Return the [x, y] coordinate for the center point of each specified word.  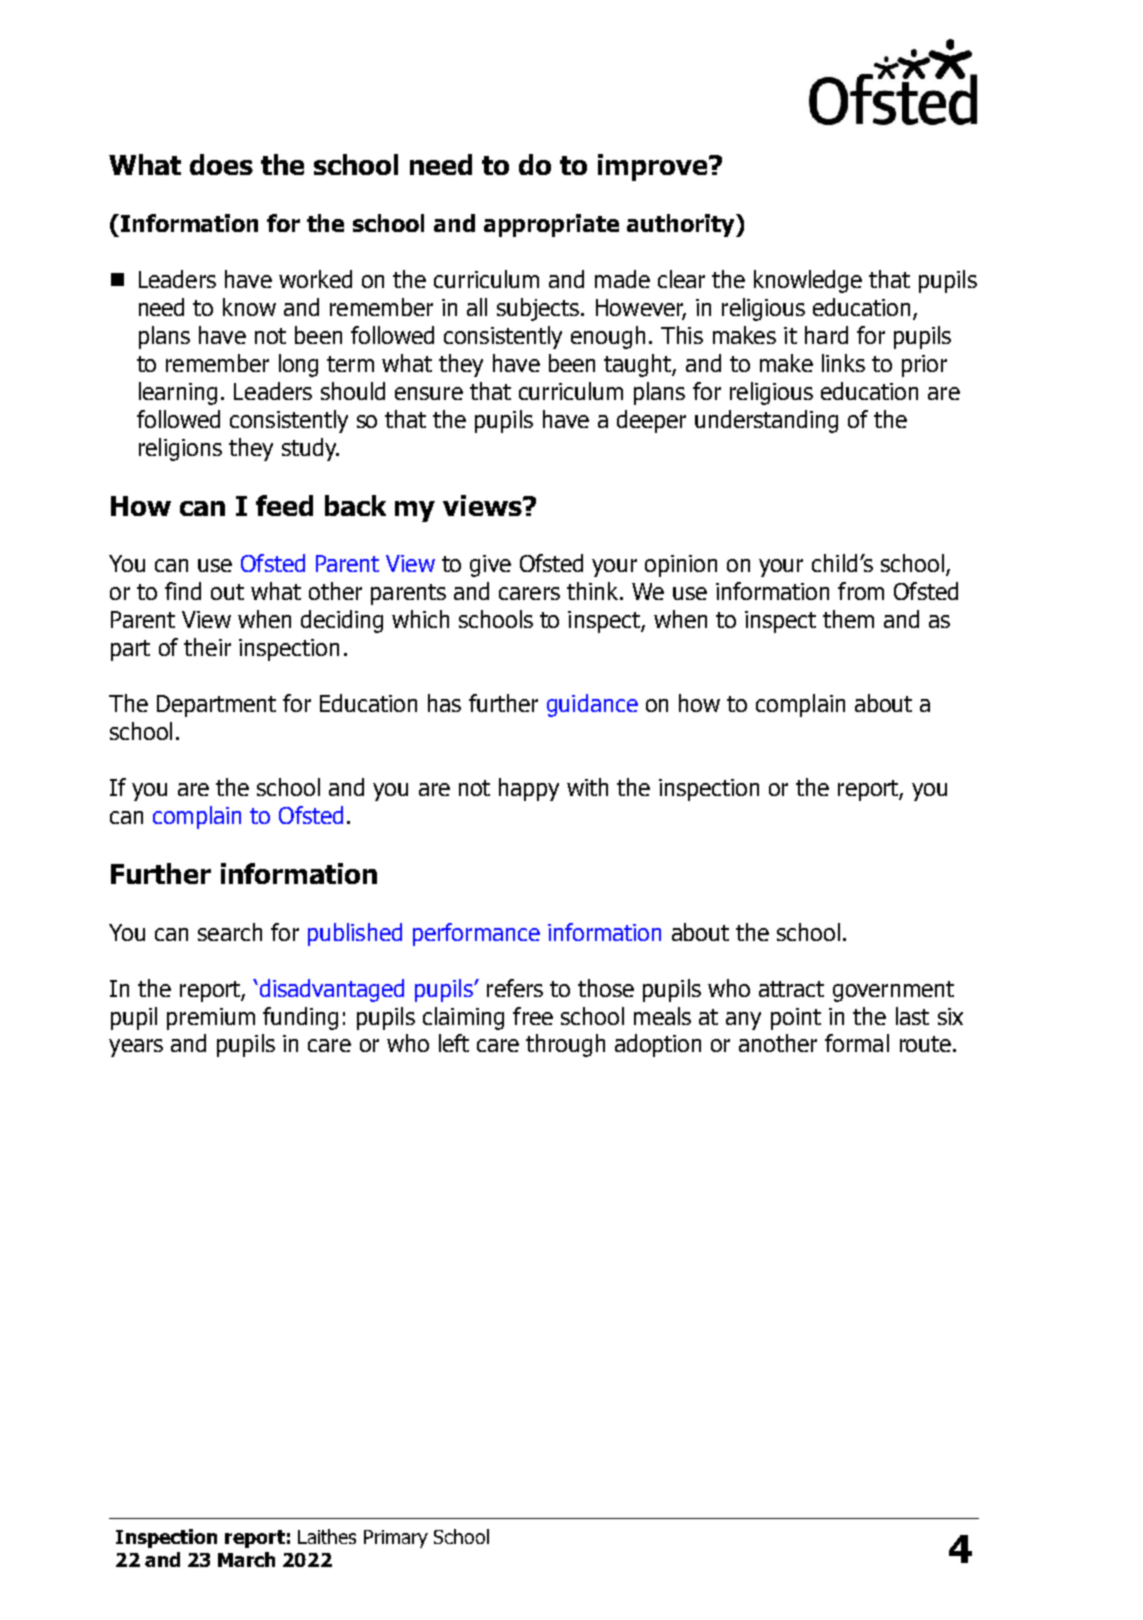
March [246, 1559]
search [230, 932]
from [861, 591]
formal [857, 1043]
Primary [396, 1539]
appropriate [551, 225]
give [490, 566]
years [136, 1048]
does [221, 164]
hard [826, 335]
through [565, 1045]
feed [284, 505]
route [925, 1044]
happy [529, 789]
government [893, 991]
